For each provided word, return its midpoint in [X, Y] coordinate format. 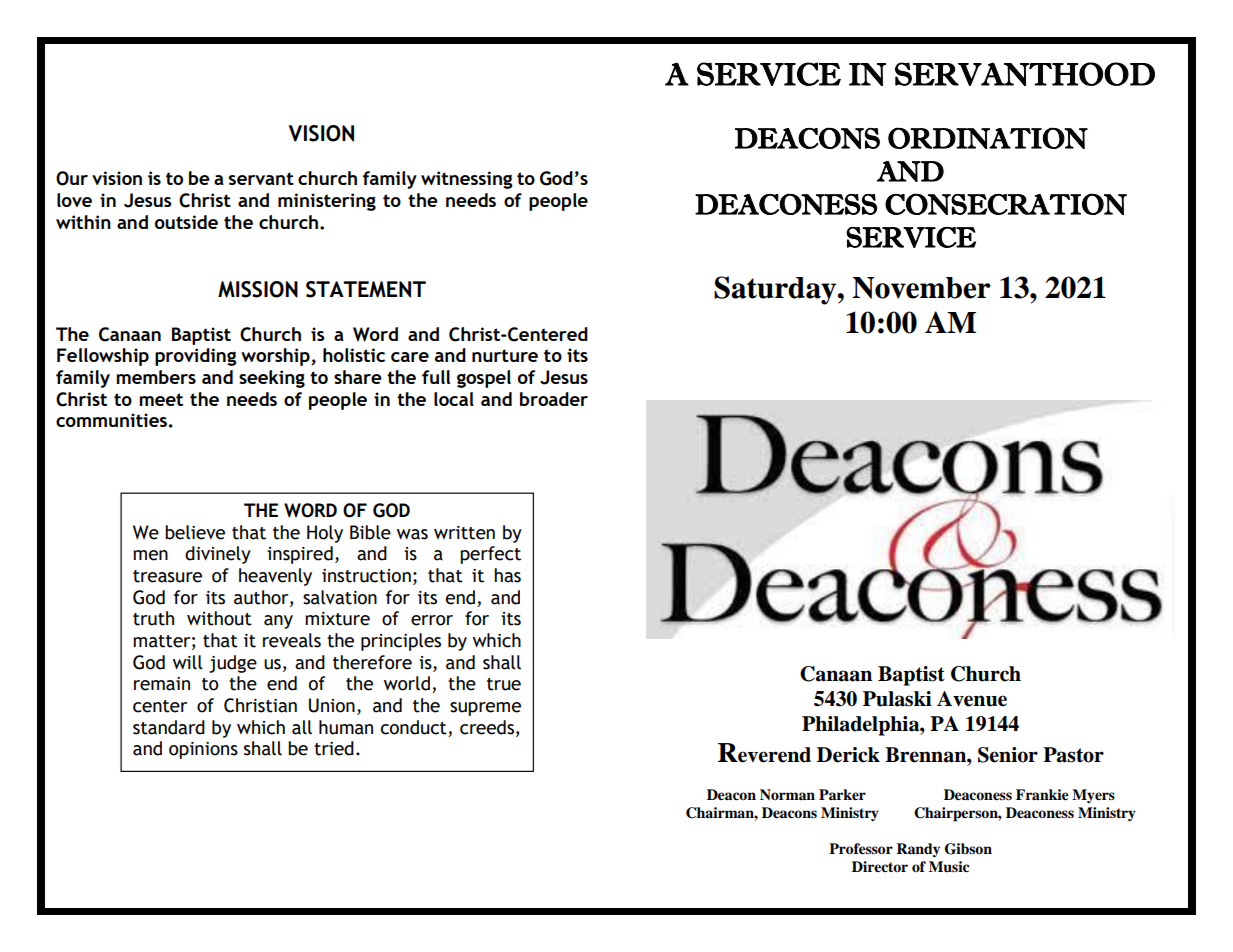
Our [72, 178]
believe [195, 532]
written [464, 533]
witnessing [467, 180]
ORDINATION [988, 138]
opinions [203, 750]
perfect [490, 555]
